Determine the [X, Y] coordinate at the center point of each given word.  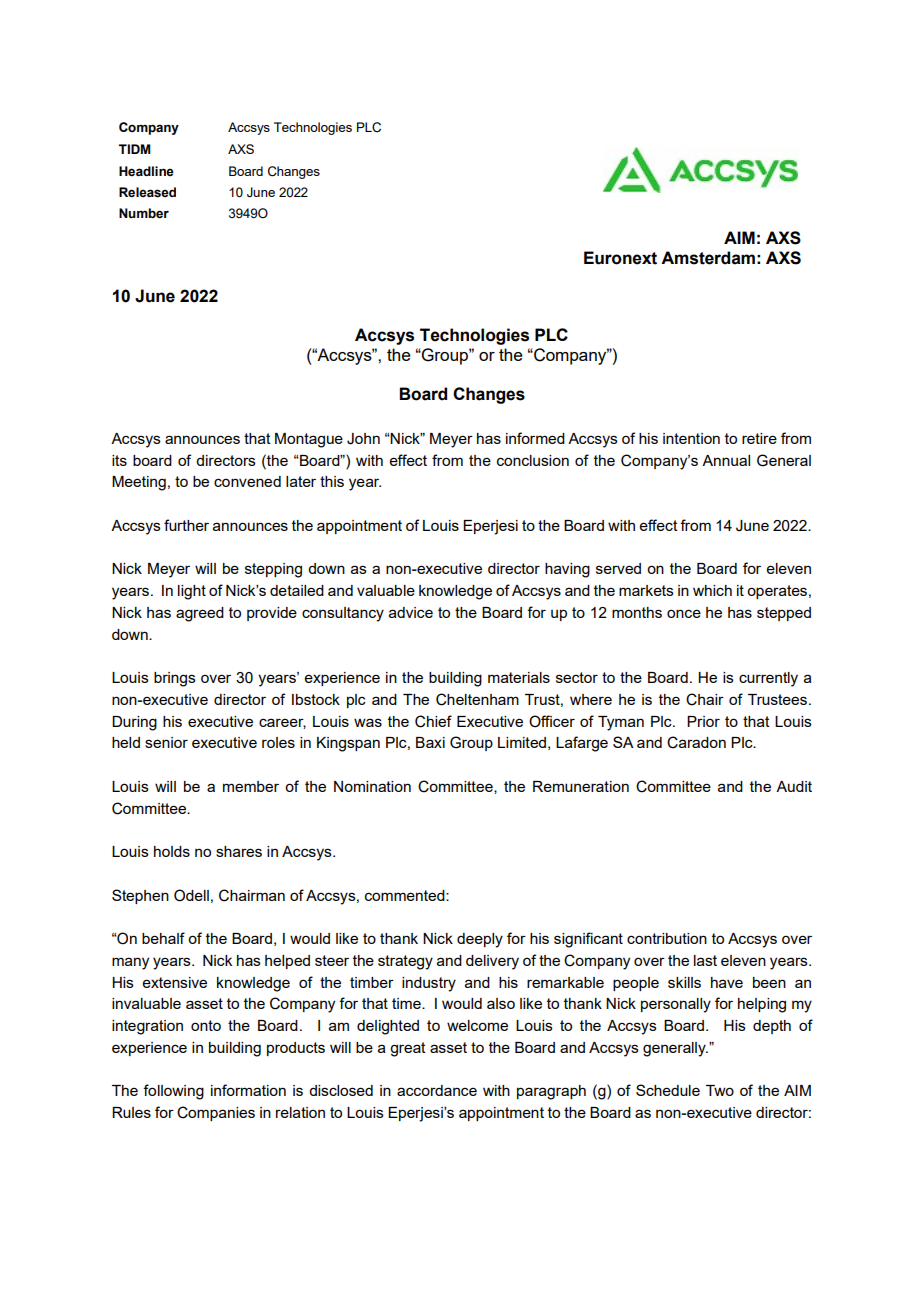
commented [406, 895]
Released [147, 192]
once [684, 613]
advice [411, 612]
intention [691, 438]
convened [247, 481]
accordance [437, 1090]
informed [535, 438]
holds [172, 851]
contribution [667, 938]
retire [759, 438]
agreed [200, 614]
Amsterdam [708, 258]
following [173, 1092]
